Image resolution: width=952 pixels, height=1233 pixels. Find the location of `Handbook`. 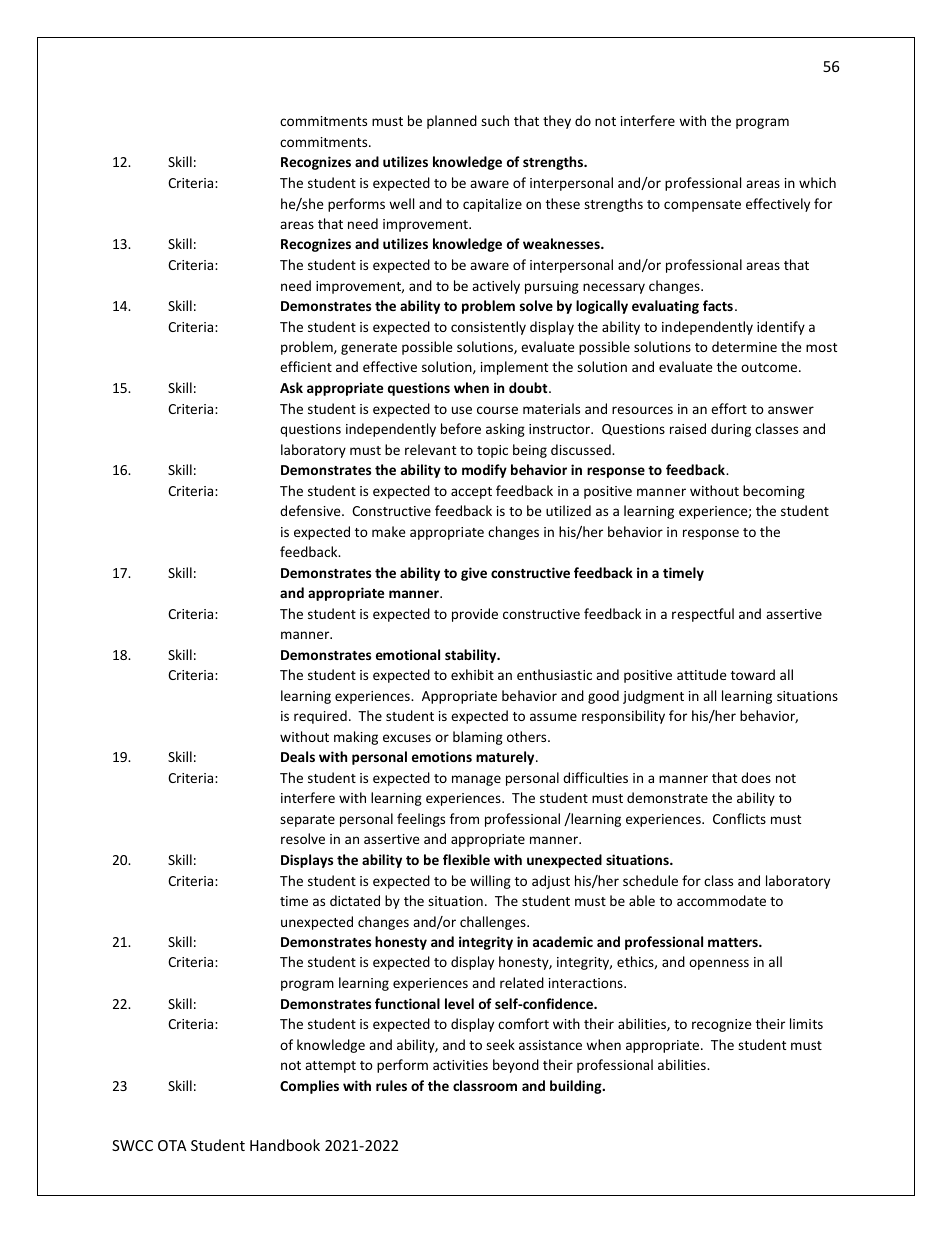

Handbook is located at coordinates (285, 1145).
